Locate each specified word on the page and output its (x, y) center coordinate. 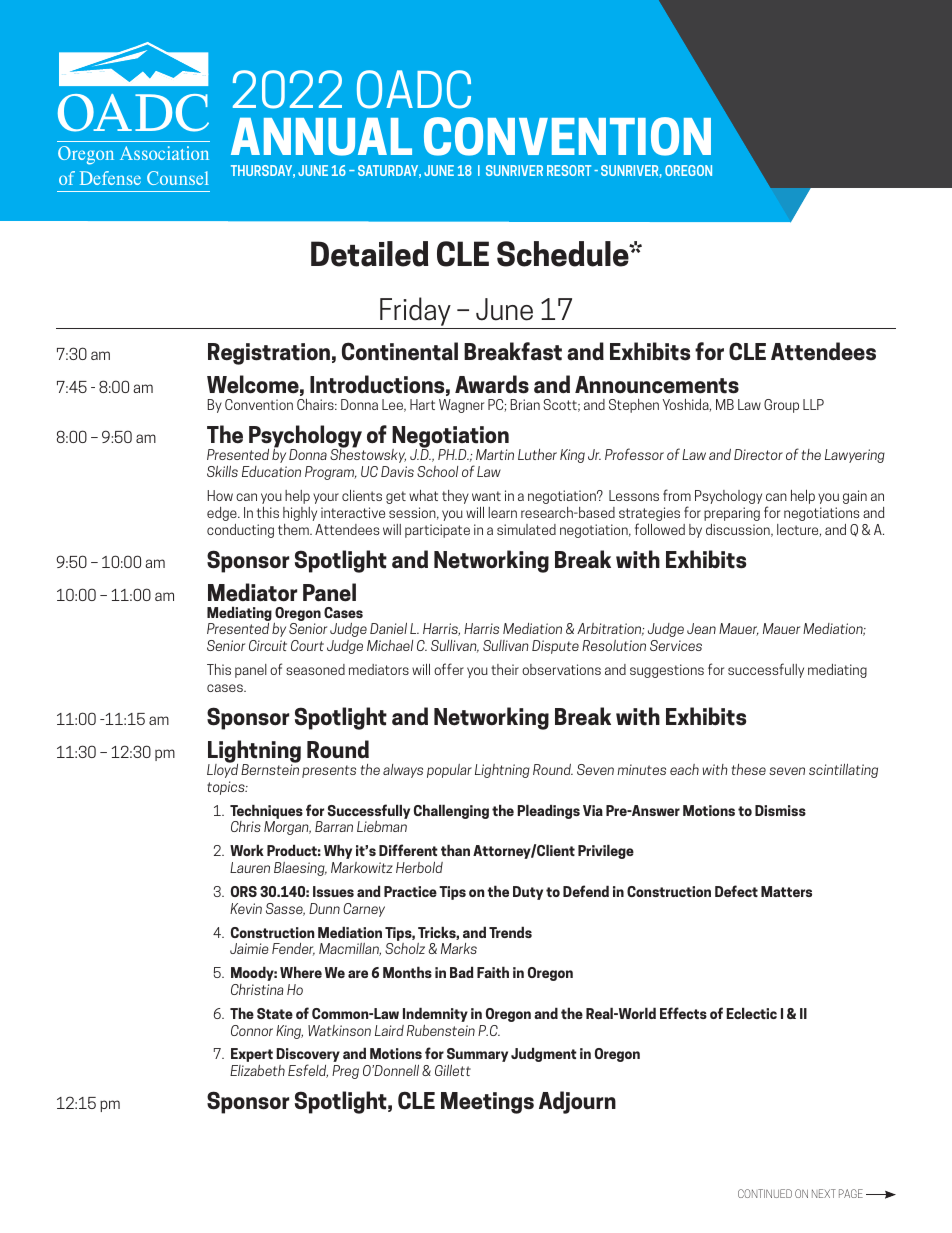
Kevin (246, 908)
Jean (701, 628)
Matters (786, 891)
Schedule (564, 254)
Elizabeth (257, 1070)
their (505, 669)
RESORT (569, 170)
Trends (510, 932)
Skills (222, 471)
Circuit (268, 645)
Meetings (487, 1103)
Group (781, 406)
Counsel (178, 178)
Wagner (461, 406)
